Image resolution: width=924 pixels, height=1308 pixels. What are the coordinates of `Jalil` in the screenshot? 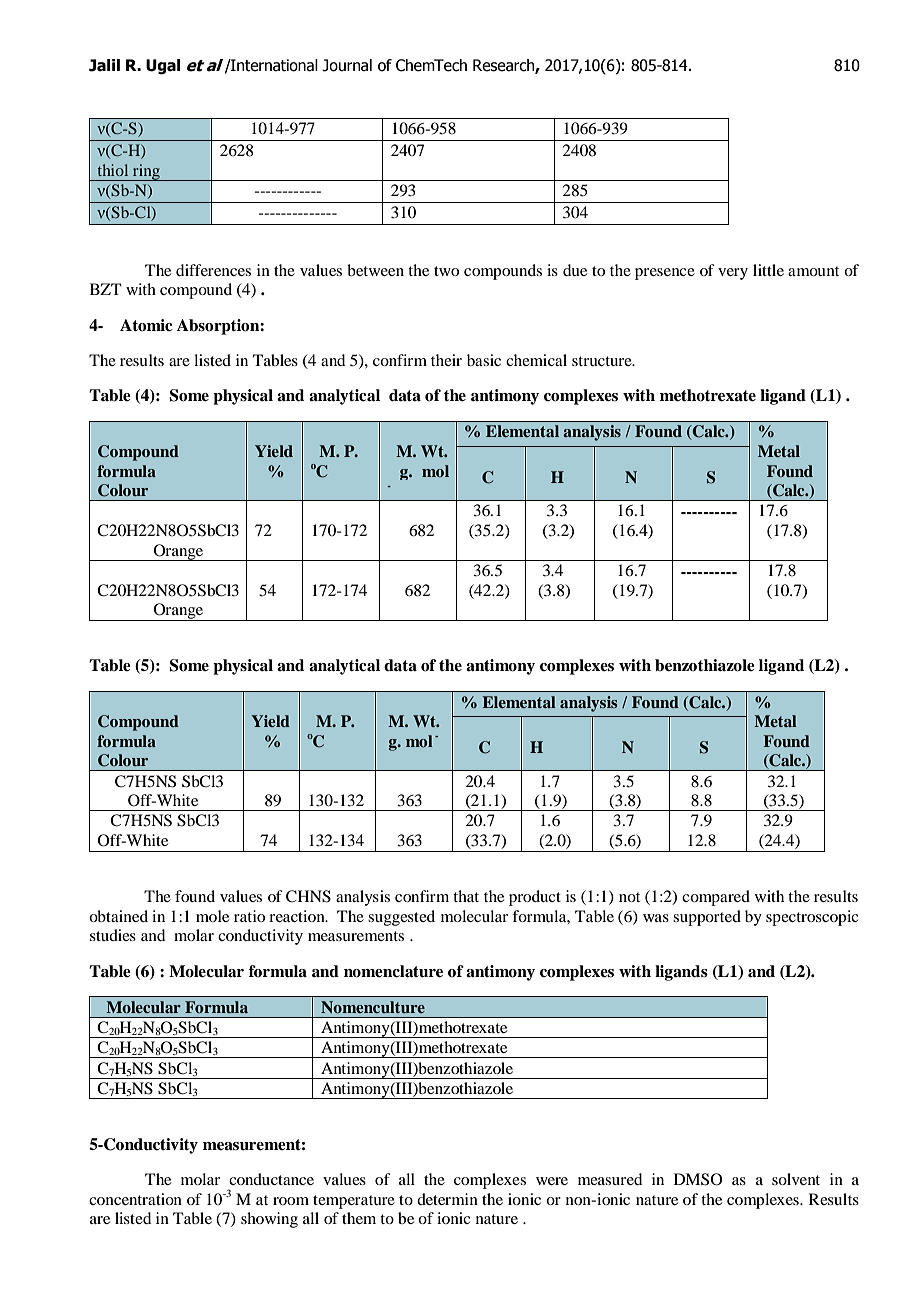 It's located at (104, 65).
